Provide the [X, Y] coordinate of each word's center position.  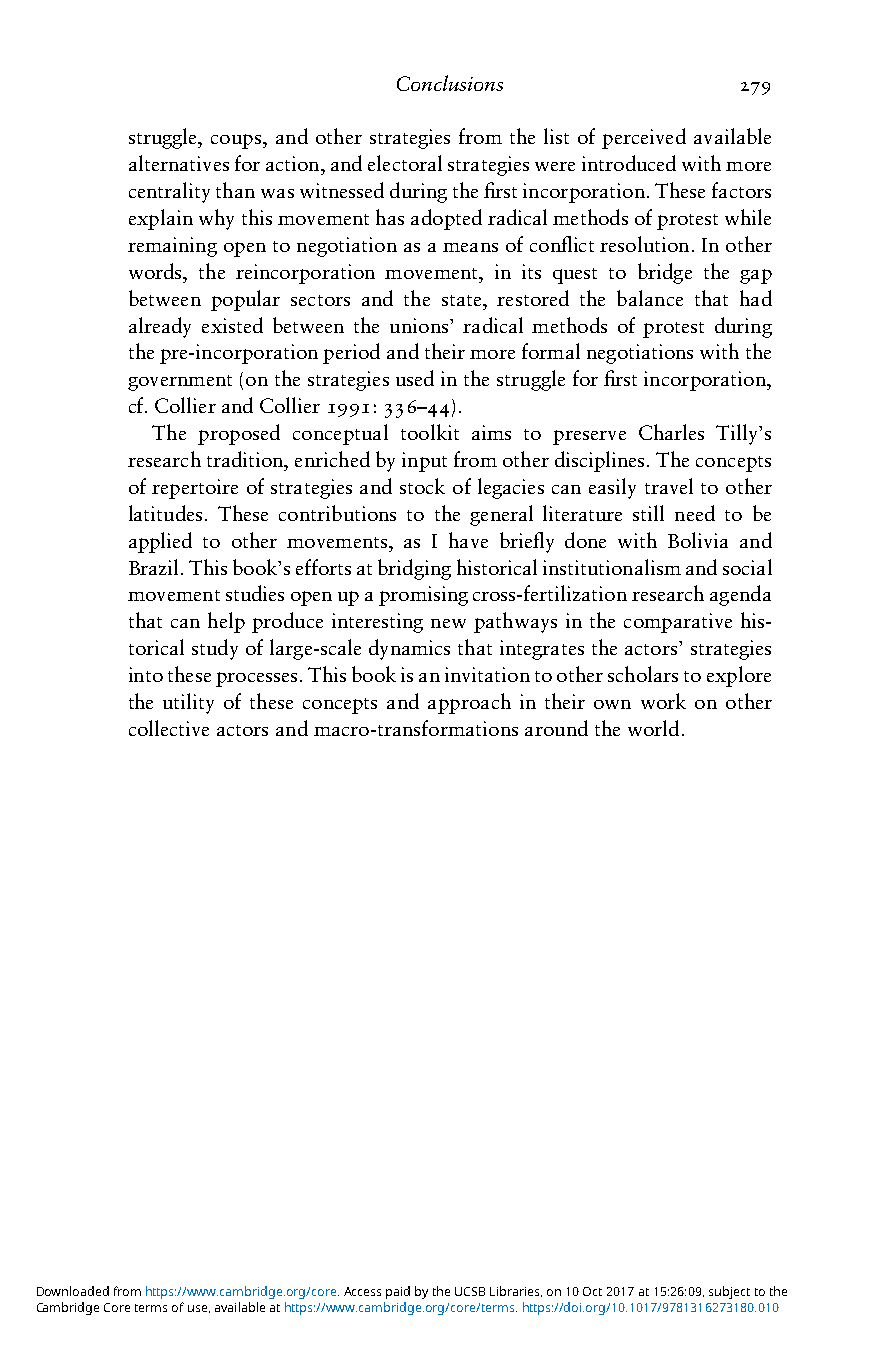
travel [669, 486]
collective [169, 728]
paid [398, 1292]
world [653, 728]
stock [422, 486]
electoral [405, 163]
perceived [644, 138]
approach [469, 703]
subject [729, 1292]
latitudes [165, 513]
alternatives [179, 163]
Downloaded [73, 1291]
